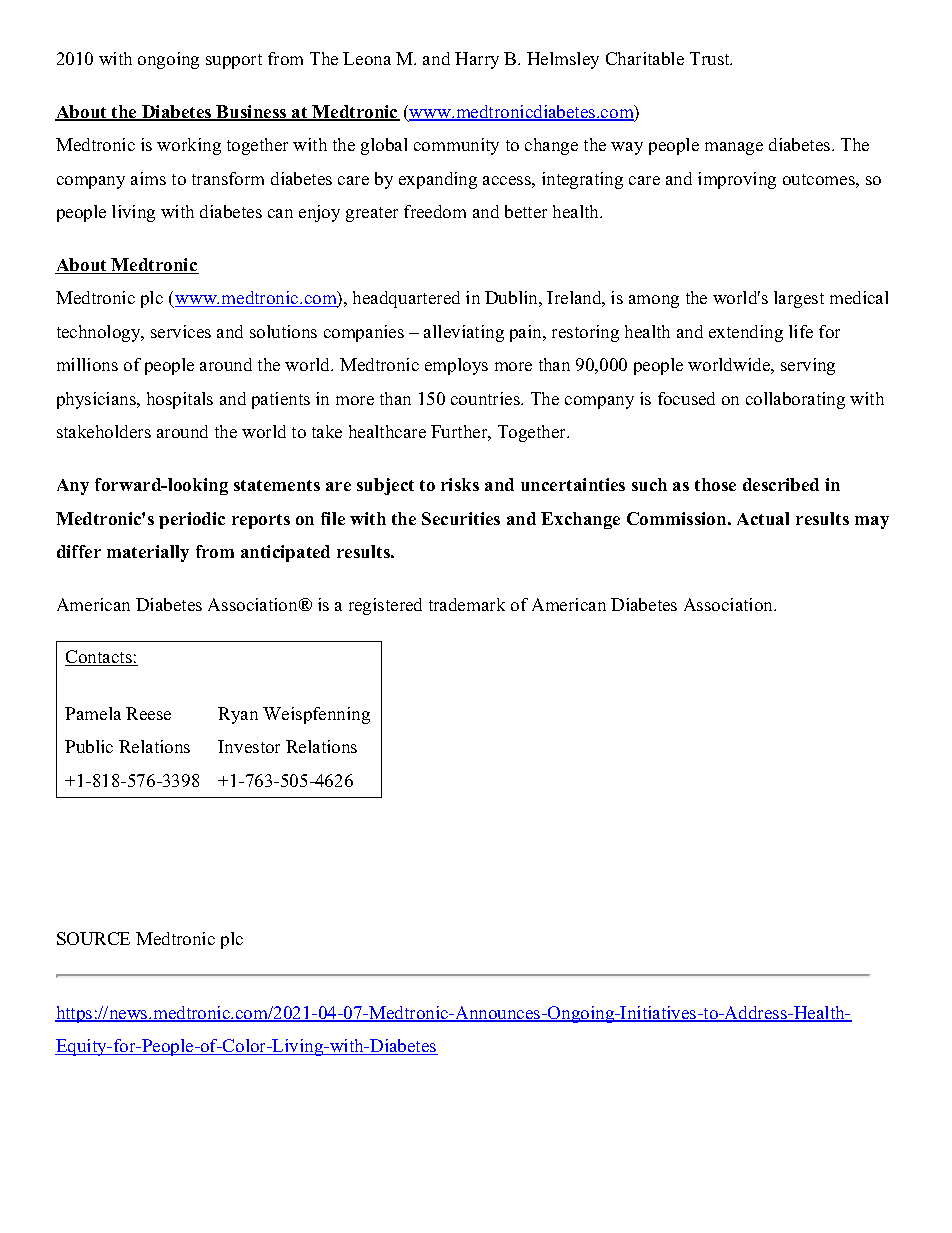 This screenshot has width=952, height=1233. I want to click on trademark, so click(467, 604).
